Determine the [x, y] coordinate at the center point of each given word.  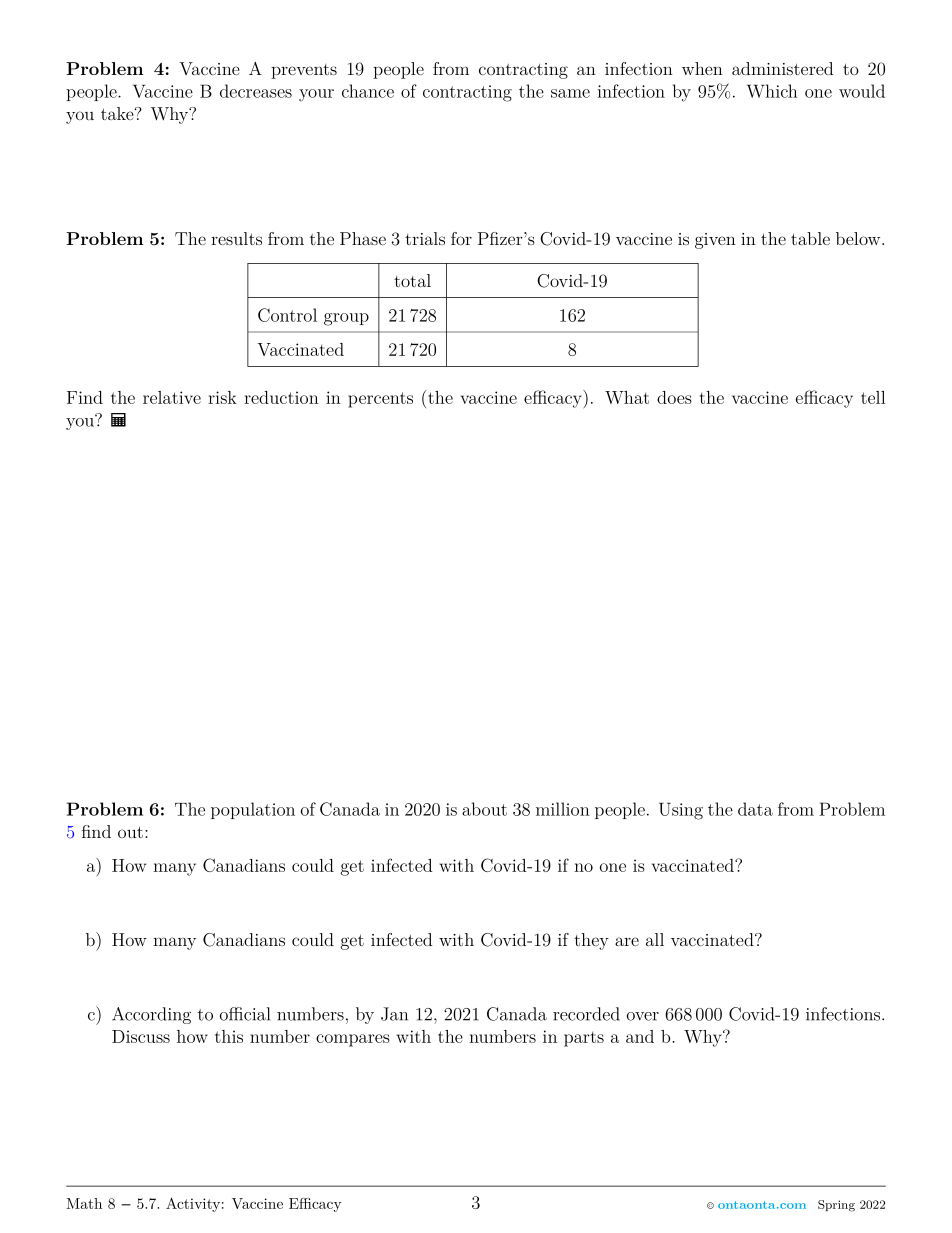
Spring [836, 1206]
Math [84, 1203]
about [484, 809]
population [253, 810]
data [755, 809]
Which [772, 91]
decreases [256, 91]
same [570, 93]
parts [584, 1039]
